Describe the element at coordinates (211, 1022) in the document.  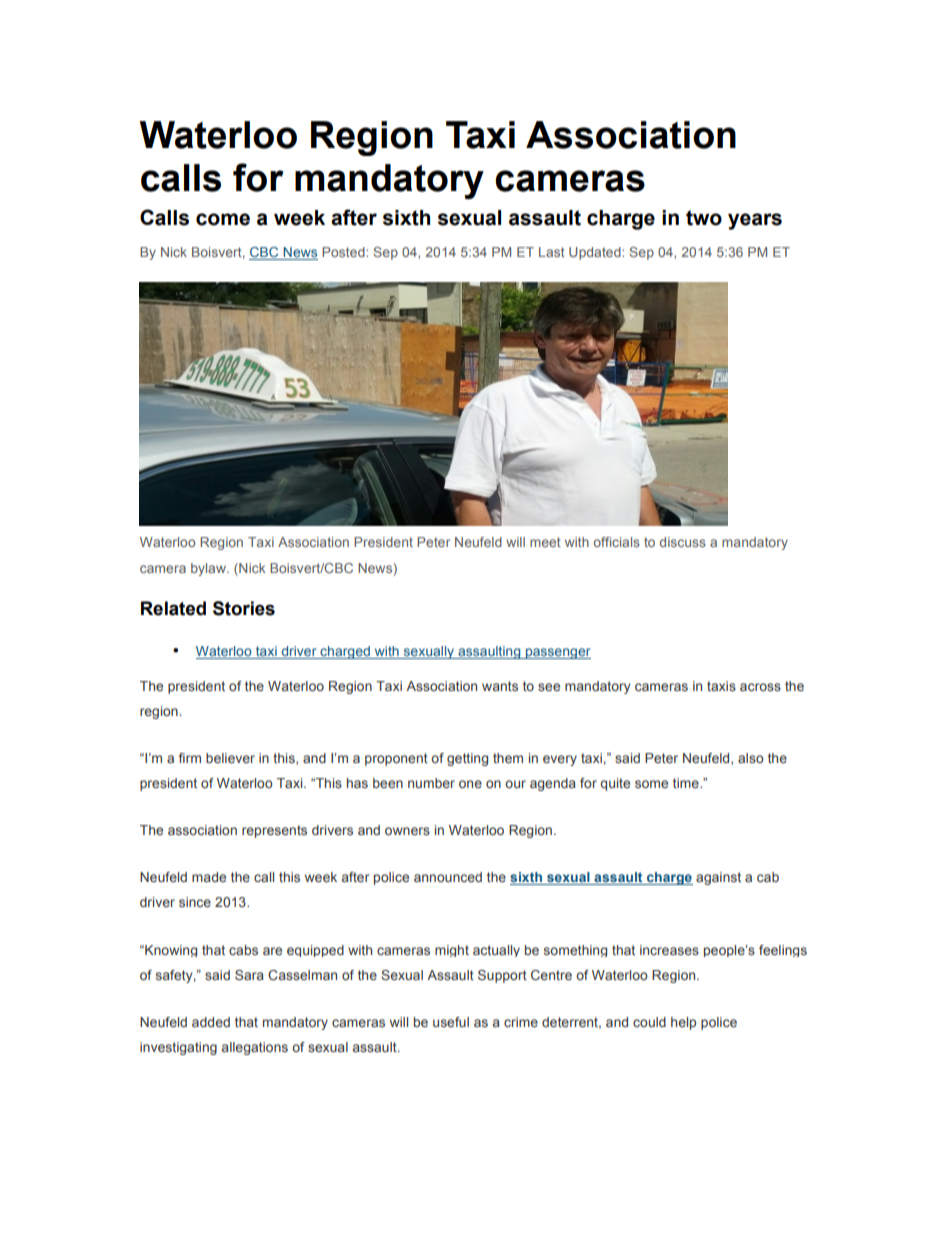
I see `added` at that location.
